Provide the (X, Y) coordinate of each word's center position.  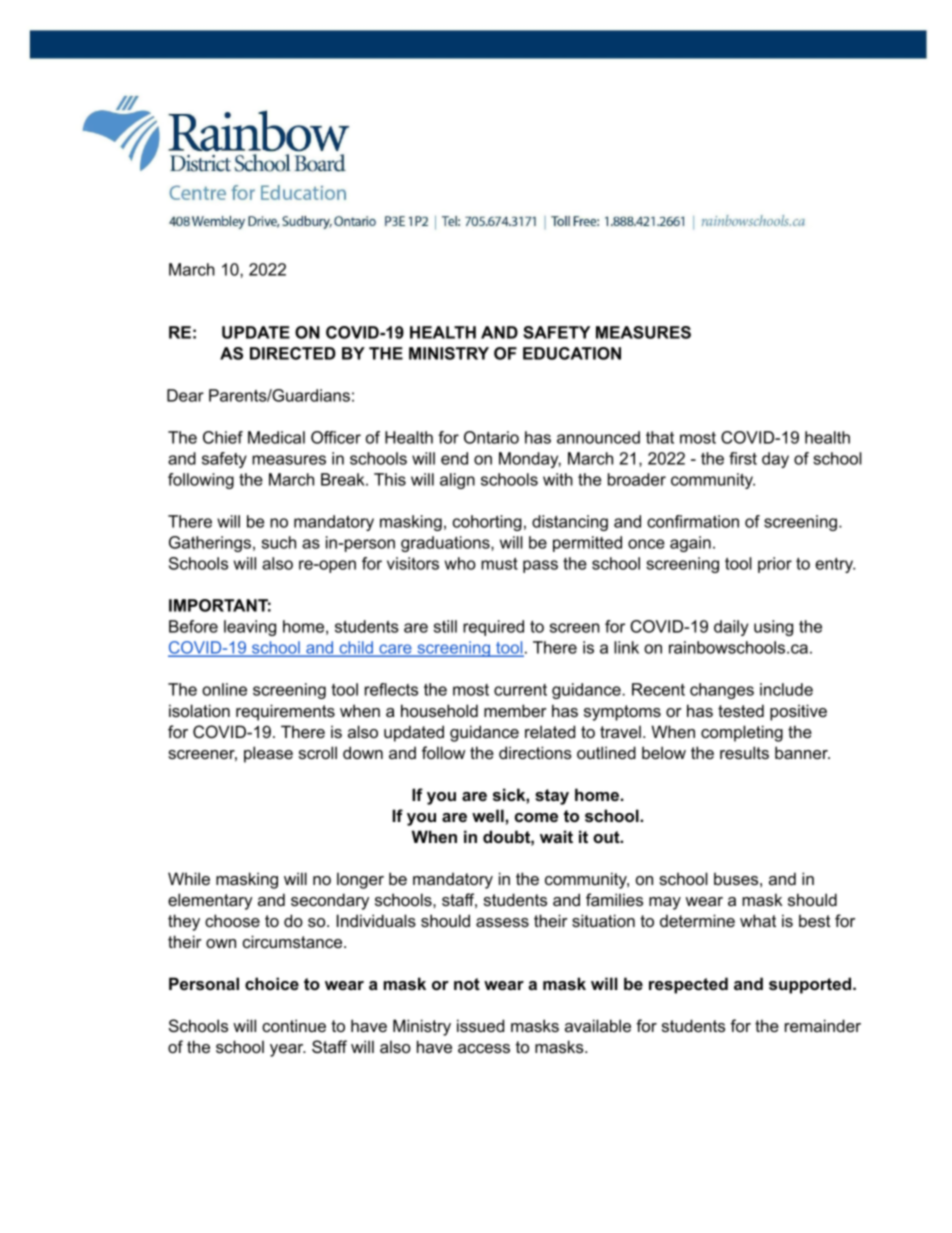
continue (294, 1025)
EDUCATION (572, 353)
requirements (285, 712)
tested (741, 710)
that (660, 437)
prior (775, 565)
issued (480, 1025)
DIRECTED (293, 353)
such (279, 542)
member (515, 710)
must (499, 563)
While (189, 878)
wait (556, 836)
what (758, 920)
